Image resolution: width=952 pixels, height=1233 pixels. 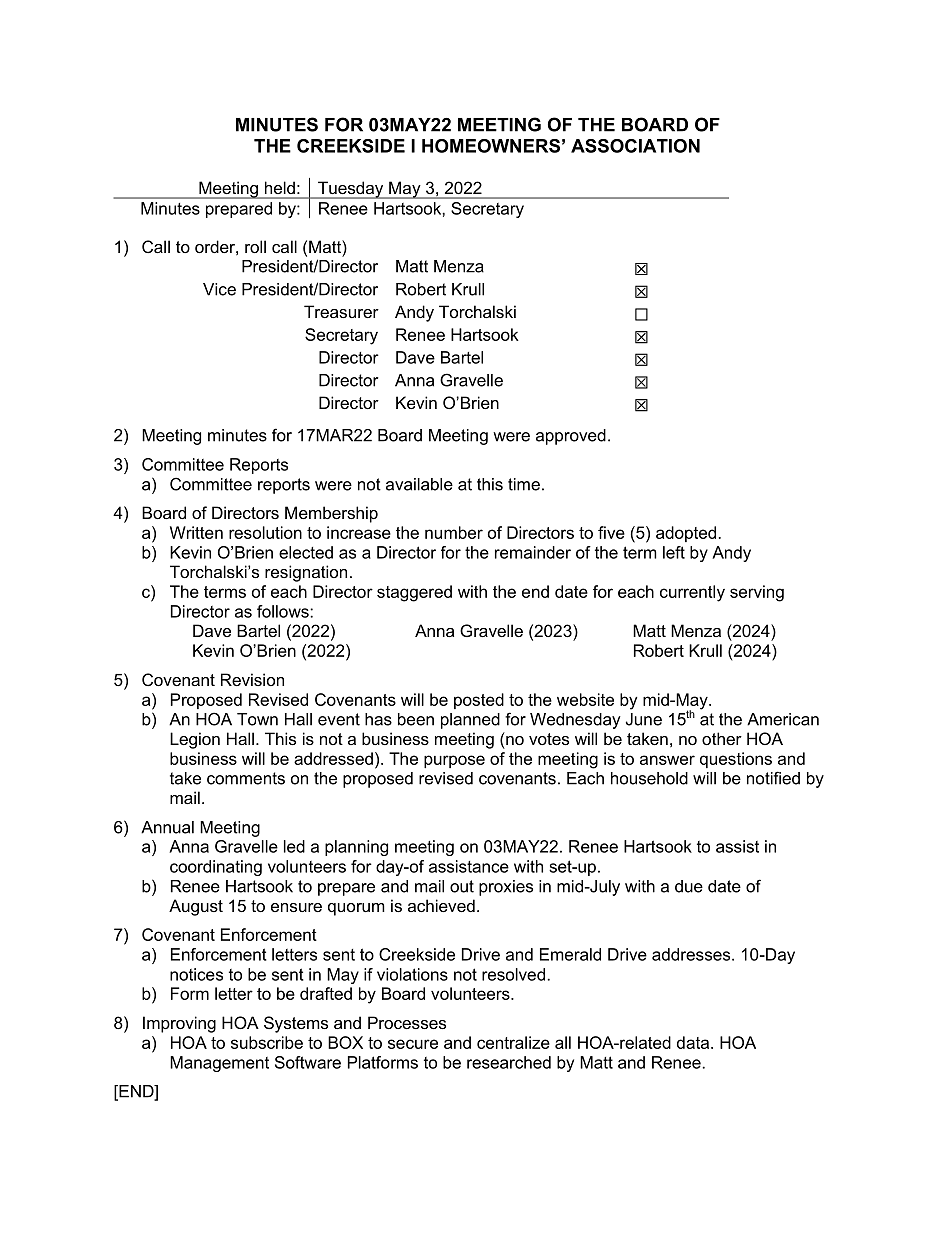 What do you see at coordinates (649, 778) in the document?
I see `household` at bounding box center [649, 778].
